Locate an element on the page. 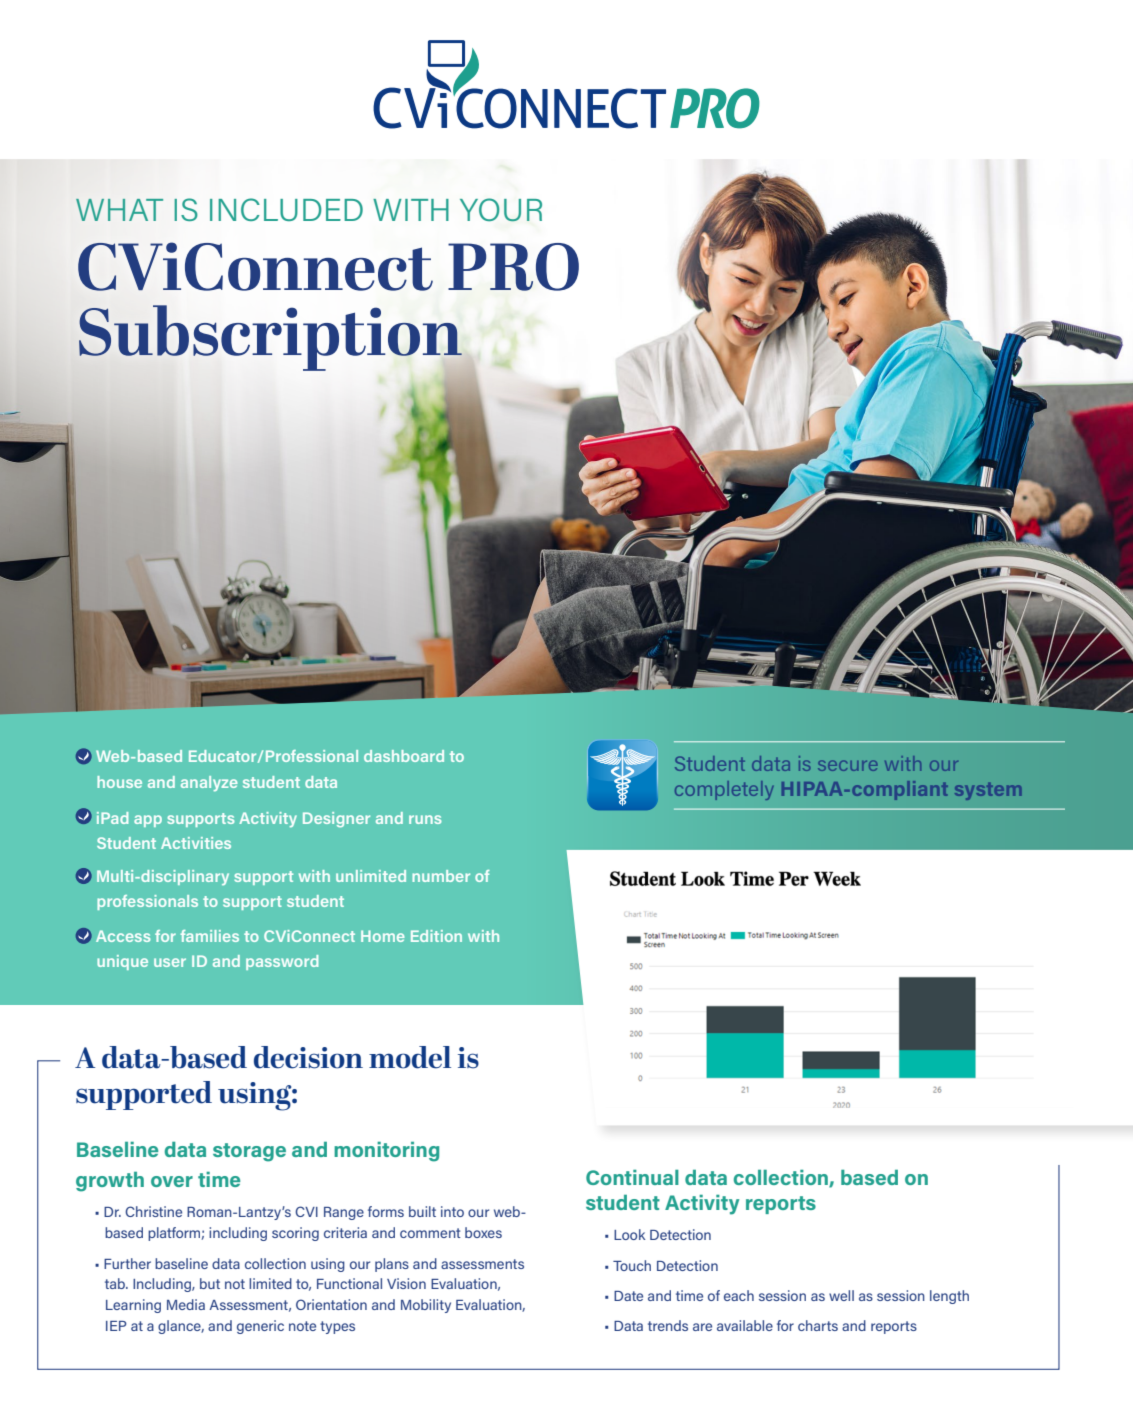 Image resolution: width=1133 pixels, height=1407 pixels. Date is located at coordinates (628, 1296).
